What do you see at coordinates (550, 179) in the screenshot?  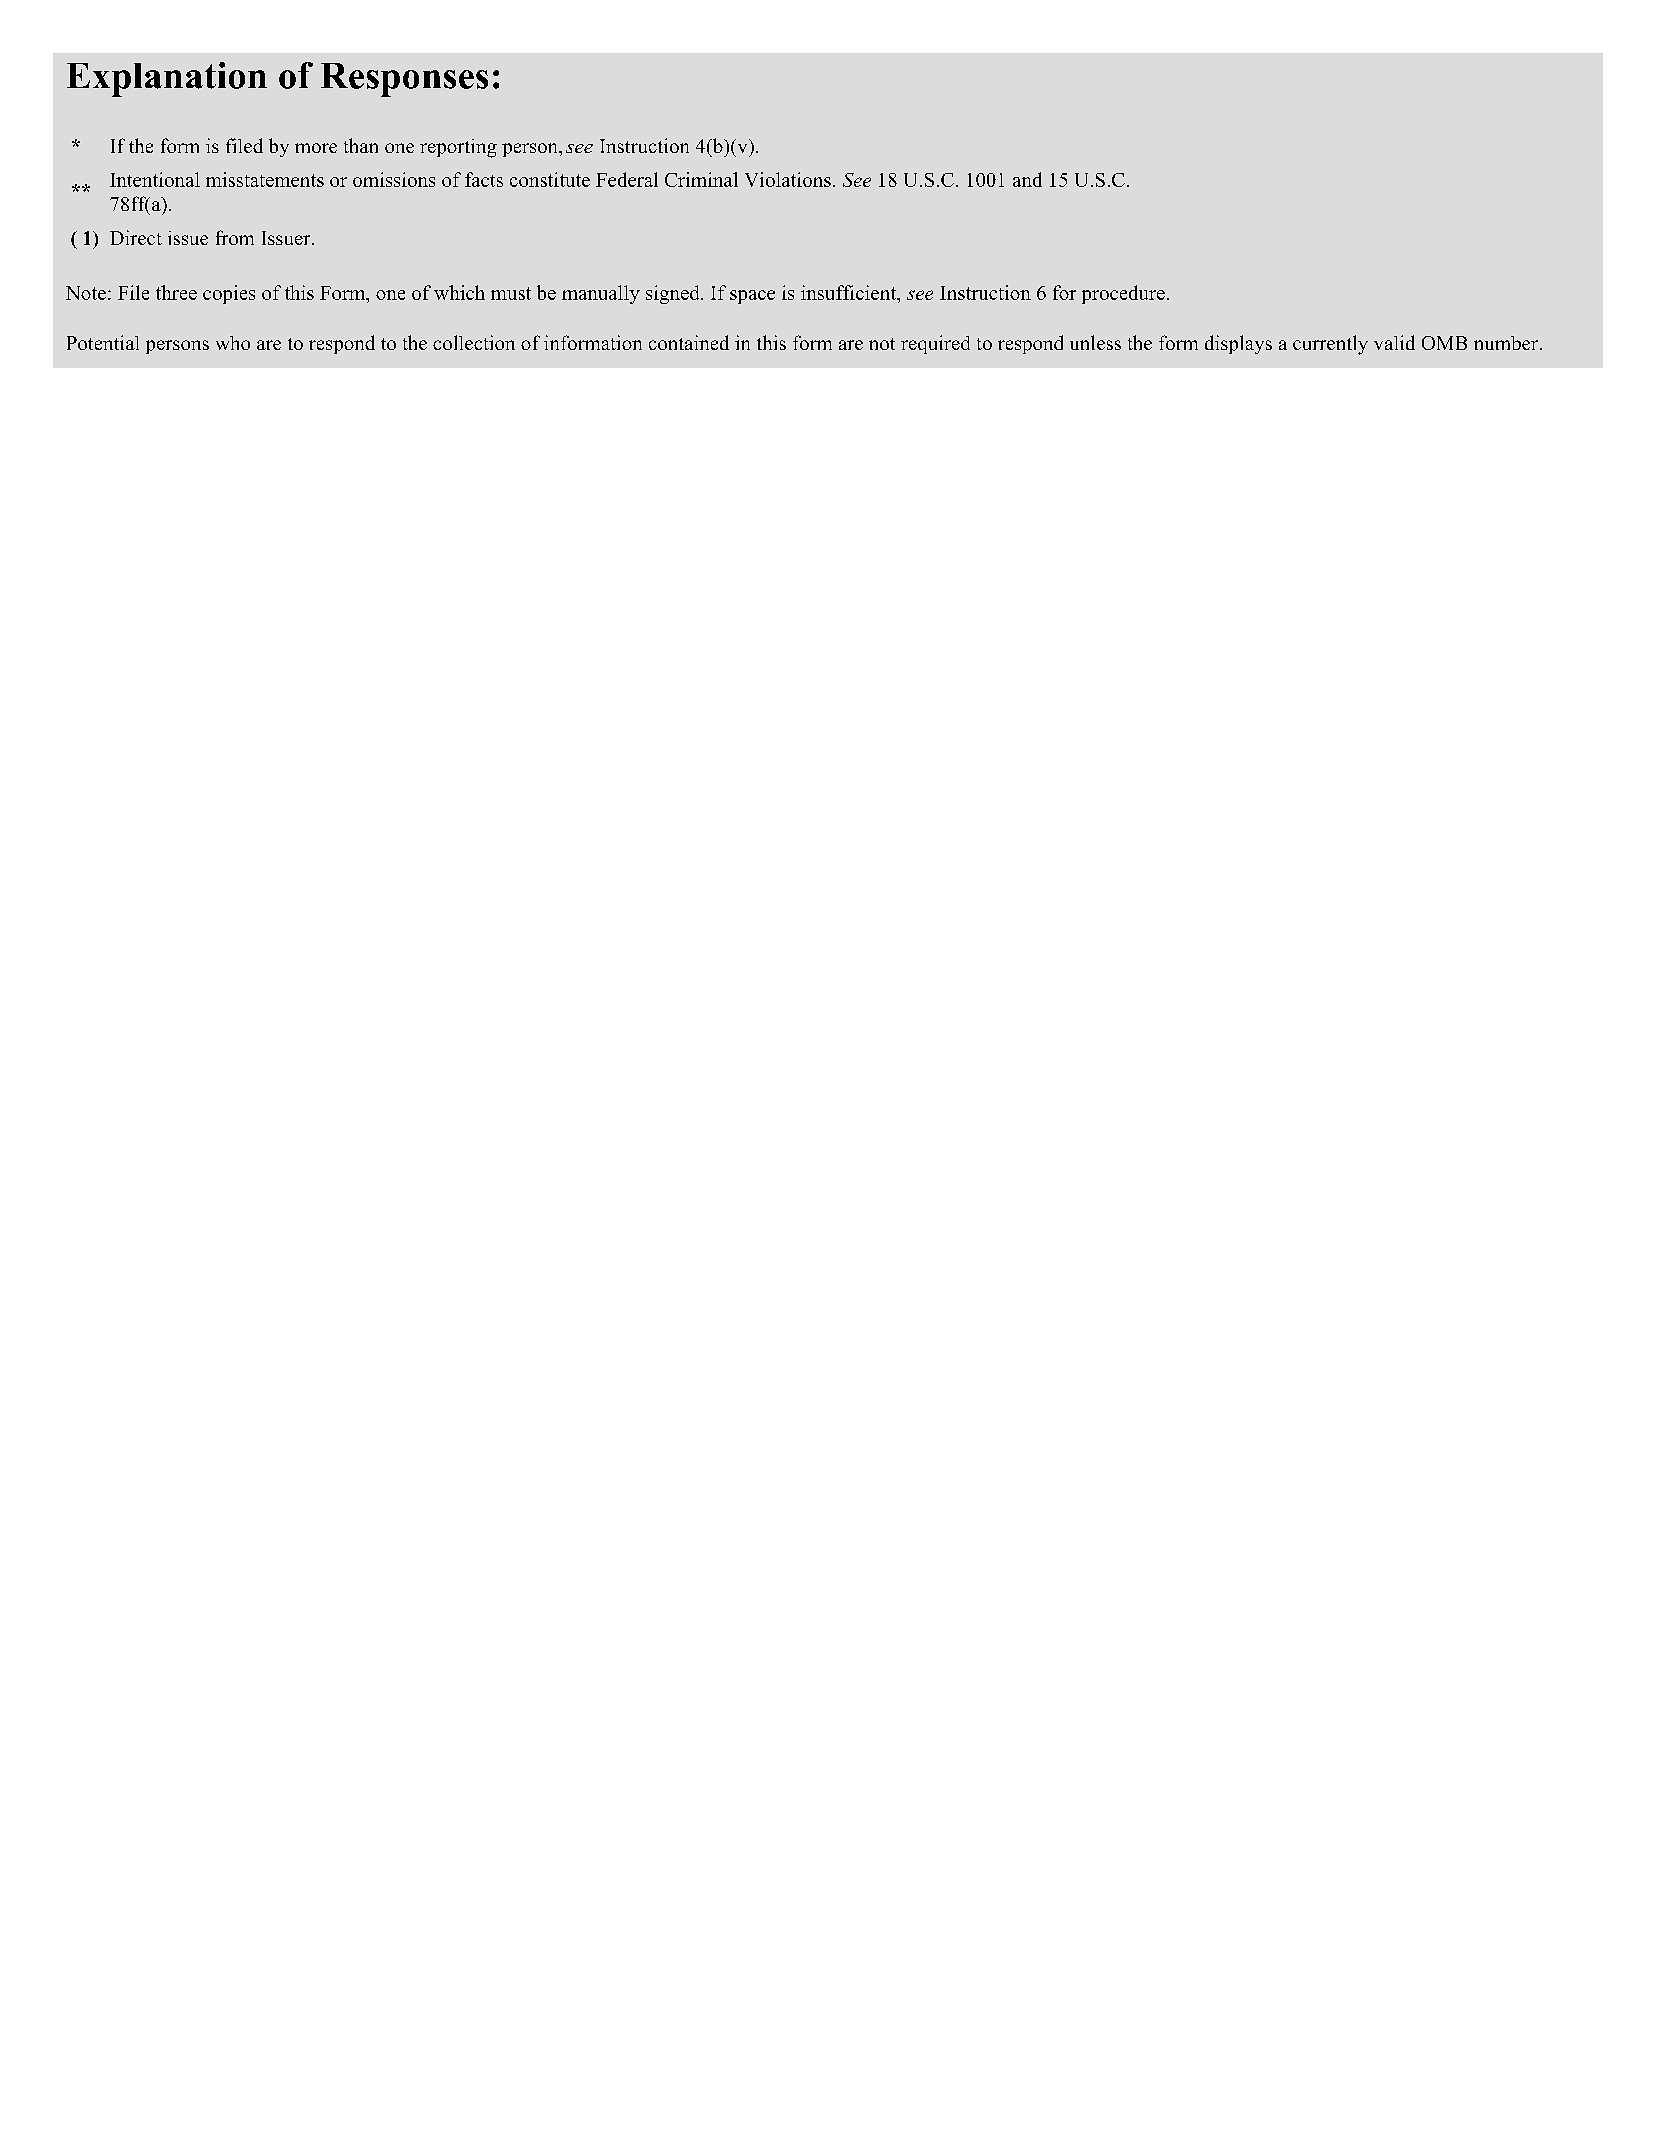 I see `constitute` at bounding box center [550, 179].
